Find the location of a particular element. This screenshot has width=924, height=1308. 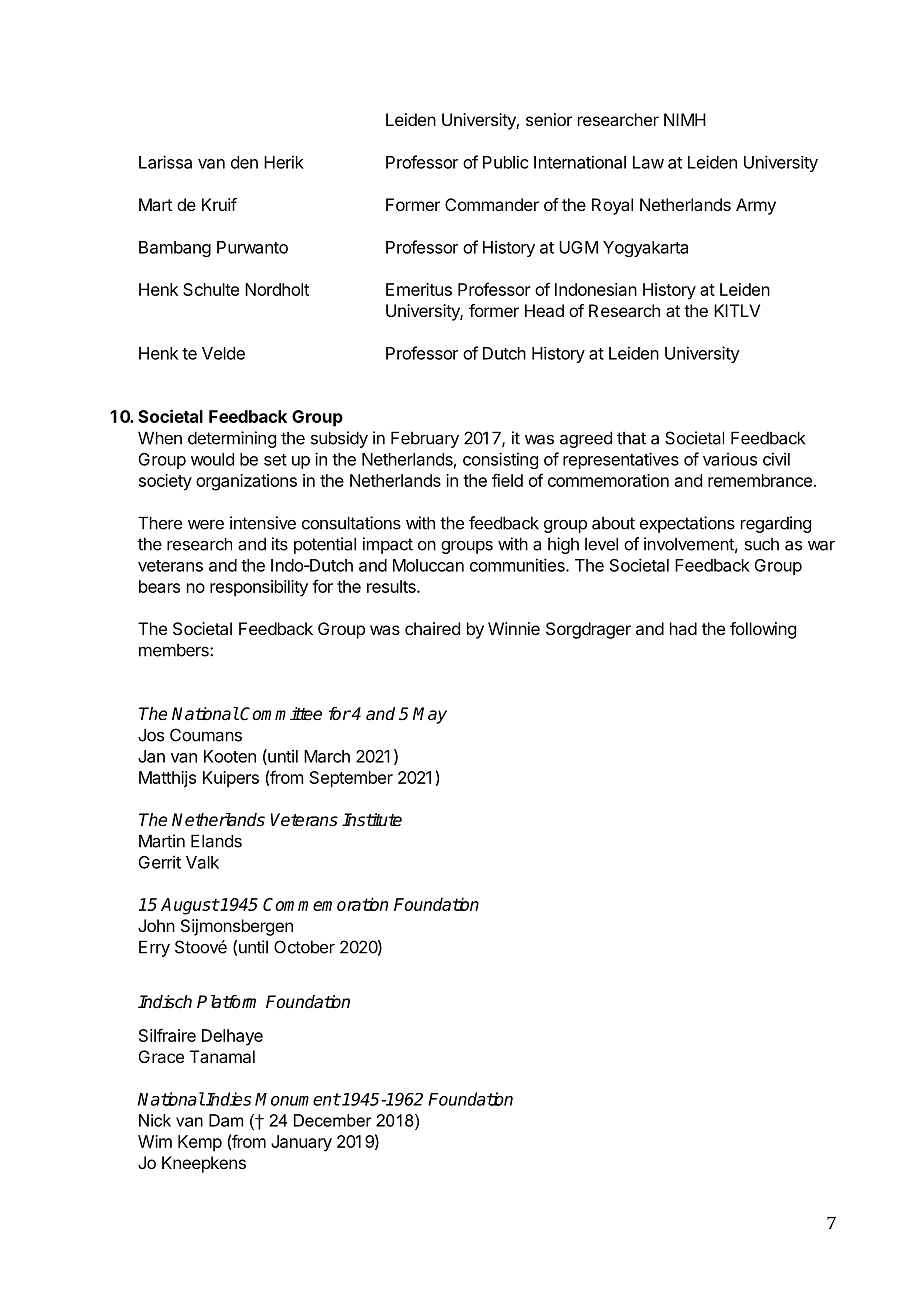

following is located at coordinates (763, 630).
